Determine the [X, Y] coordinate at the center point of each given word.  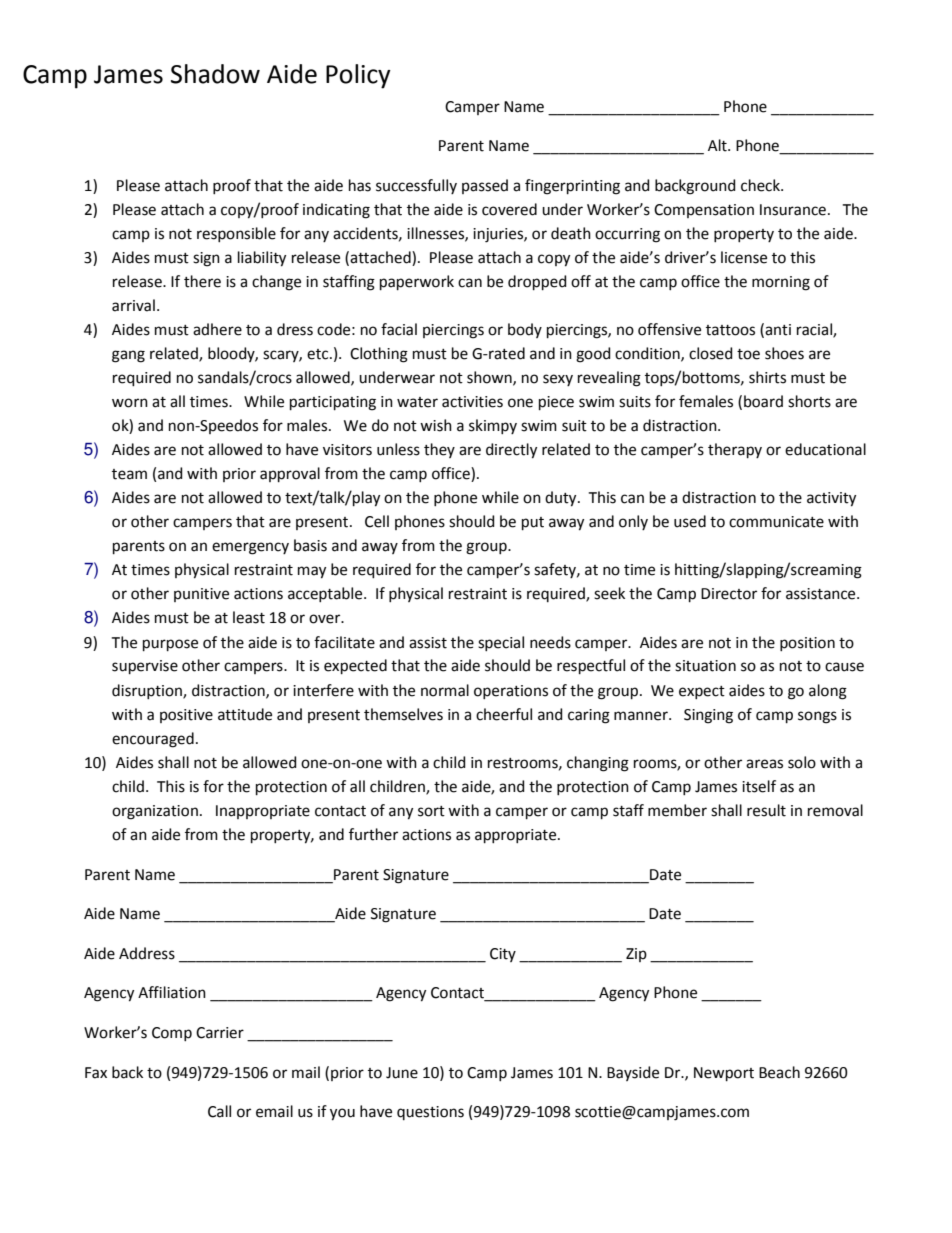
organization [155, 812]
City [503, 955]
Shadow [215, 74]
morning [781, 283]
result [766, 810]
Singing [708, 716]
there [202, 281]
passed [485, 186]
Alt [718, 145]
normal [445, 690]
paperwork [417, 282]
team [129, 474]
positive [186, 716]
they [439, 450]
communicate [776, 522]
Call [219, 1111]
